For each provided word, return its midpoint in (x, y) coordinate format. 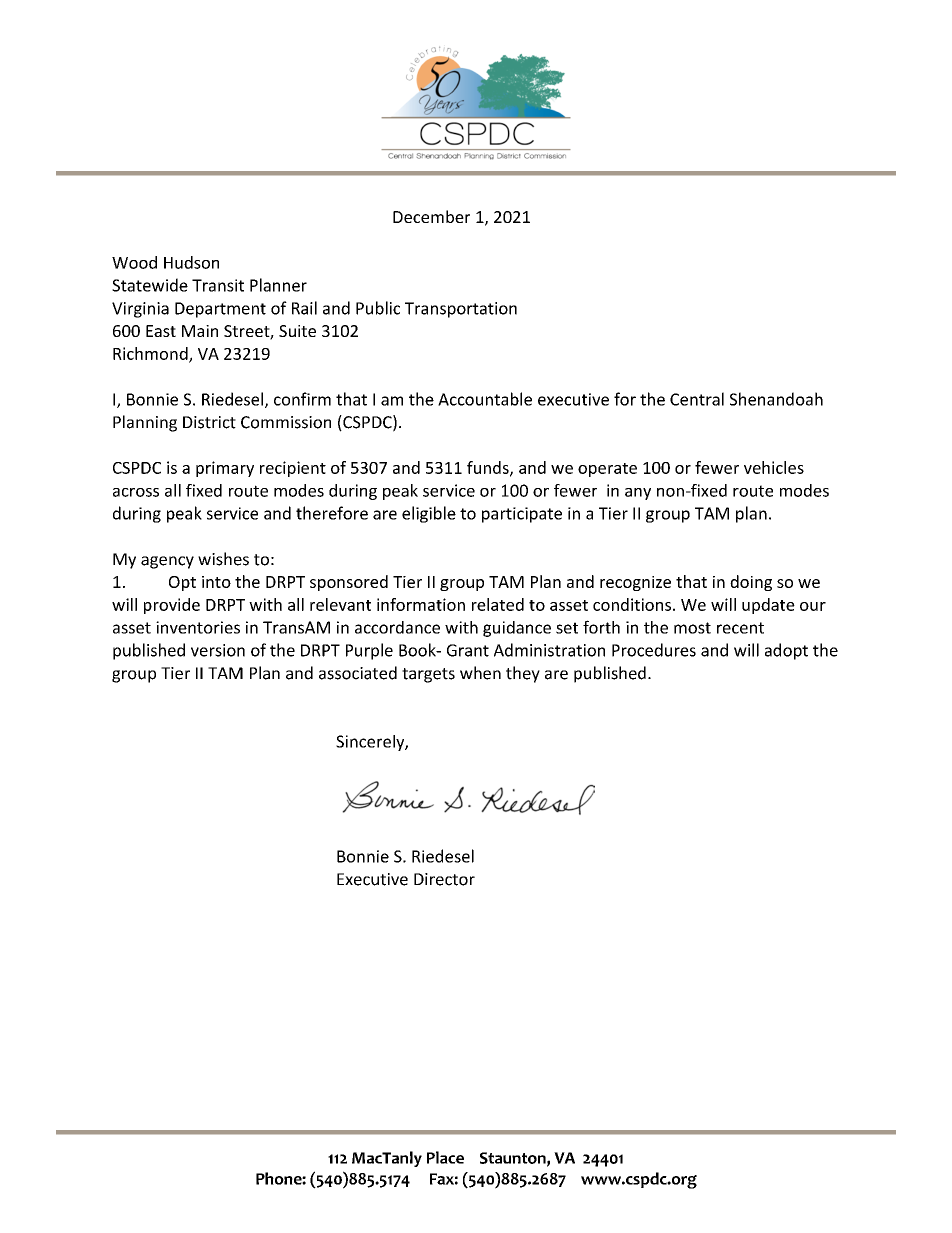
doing (751, 583)
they (523, 674)
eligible (429, 514)
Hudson (191, 262)
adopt (786, 651)
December (431, 216)
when (480, 673)
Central (697, 399)
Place (445, 1157)
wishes (223, 559)
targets (428, 675)
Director (444, 879)
